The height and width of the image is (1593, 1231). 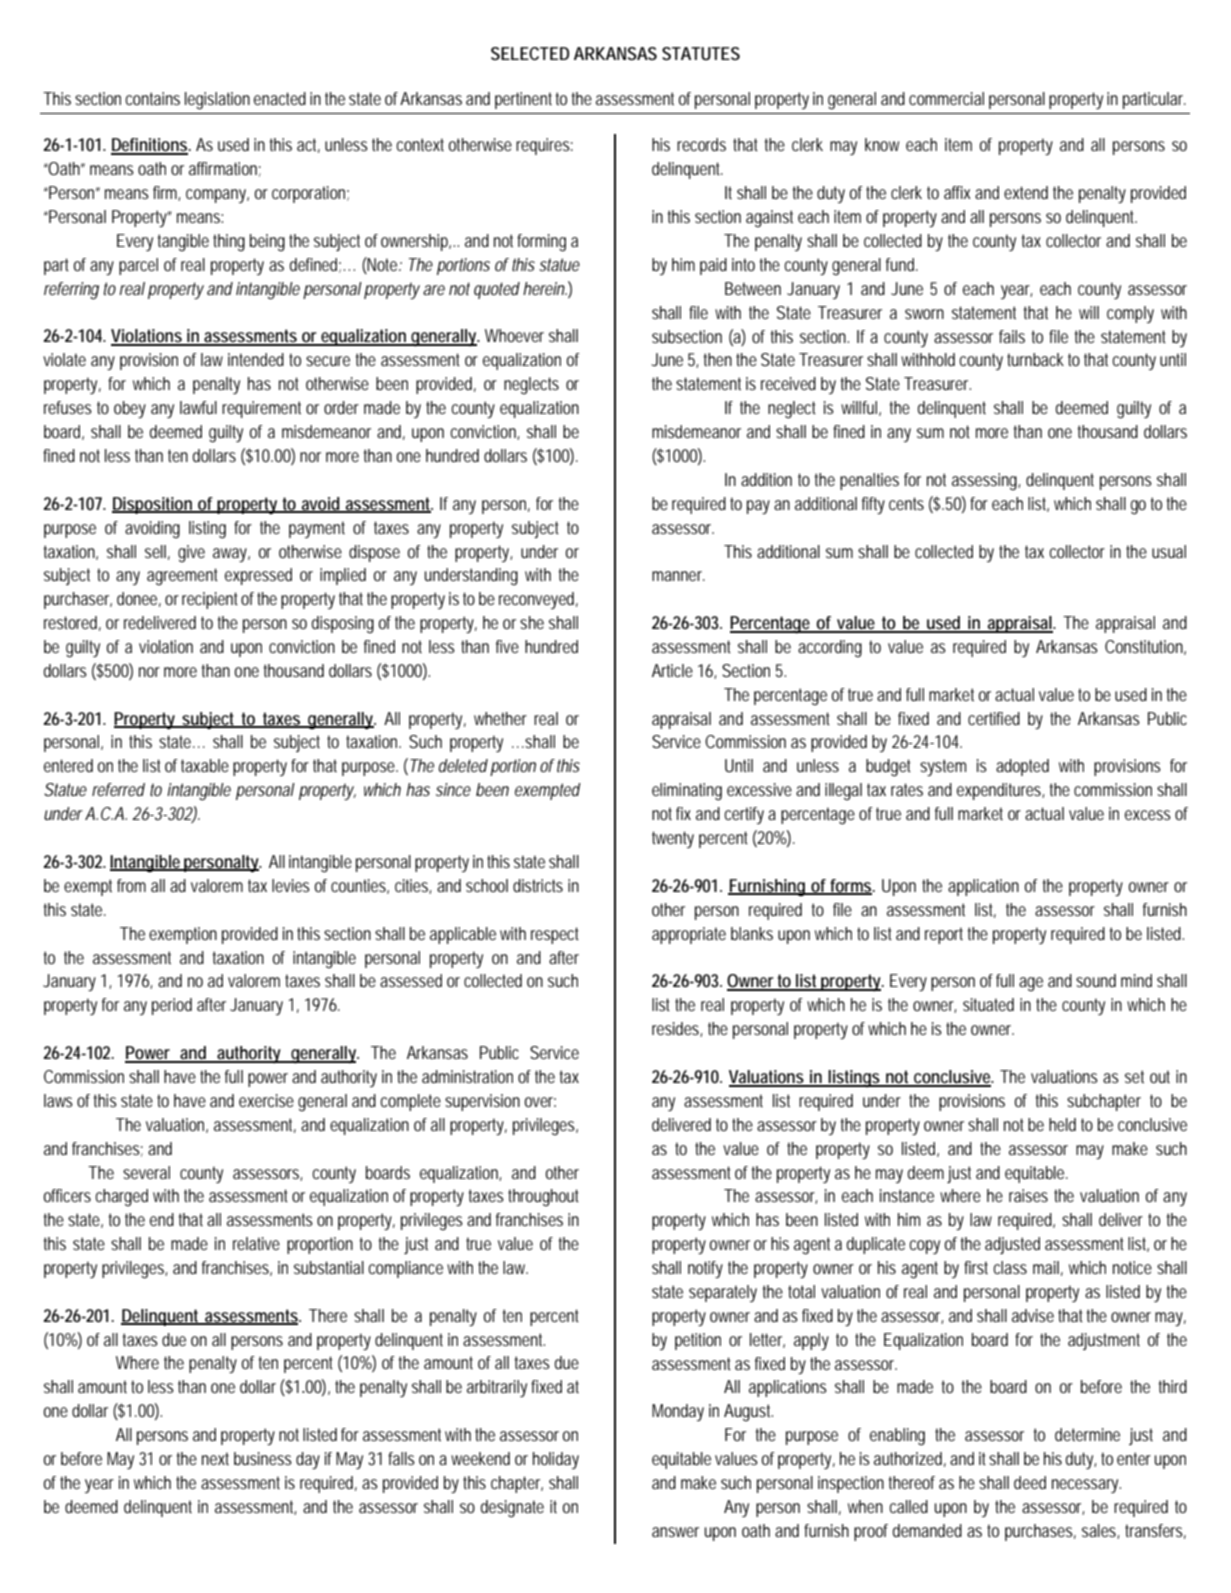 I want to click on commercial, so click(x=946, y=98).
